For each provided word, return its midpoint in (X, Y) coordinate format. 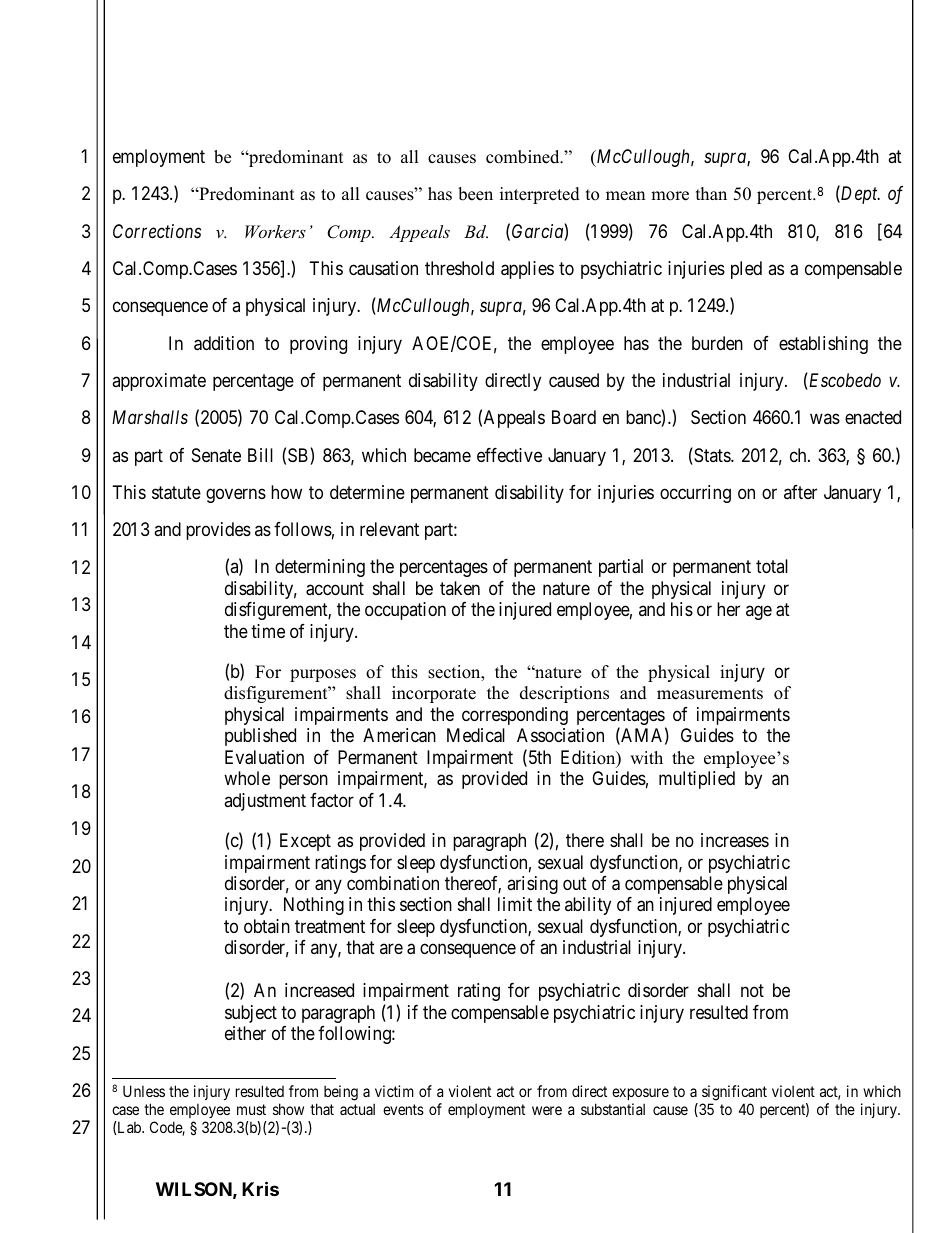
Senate (216, 455)
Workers (275, 231)
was (825, 419)
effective (509, 455)
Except (305, 842)
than (711, 193)
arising (532, 885)
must (251, 1109)
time (268, 631)
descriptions (564, 694)
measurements (710, 694)
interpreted (540, 195)
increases (735, 840)
